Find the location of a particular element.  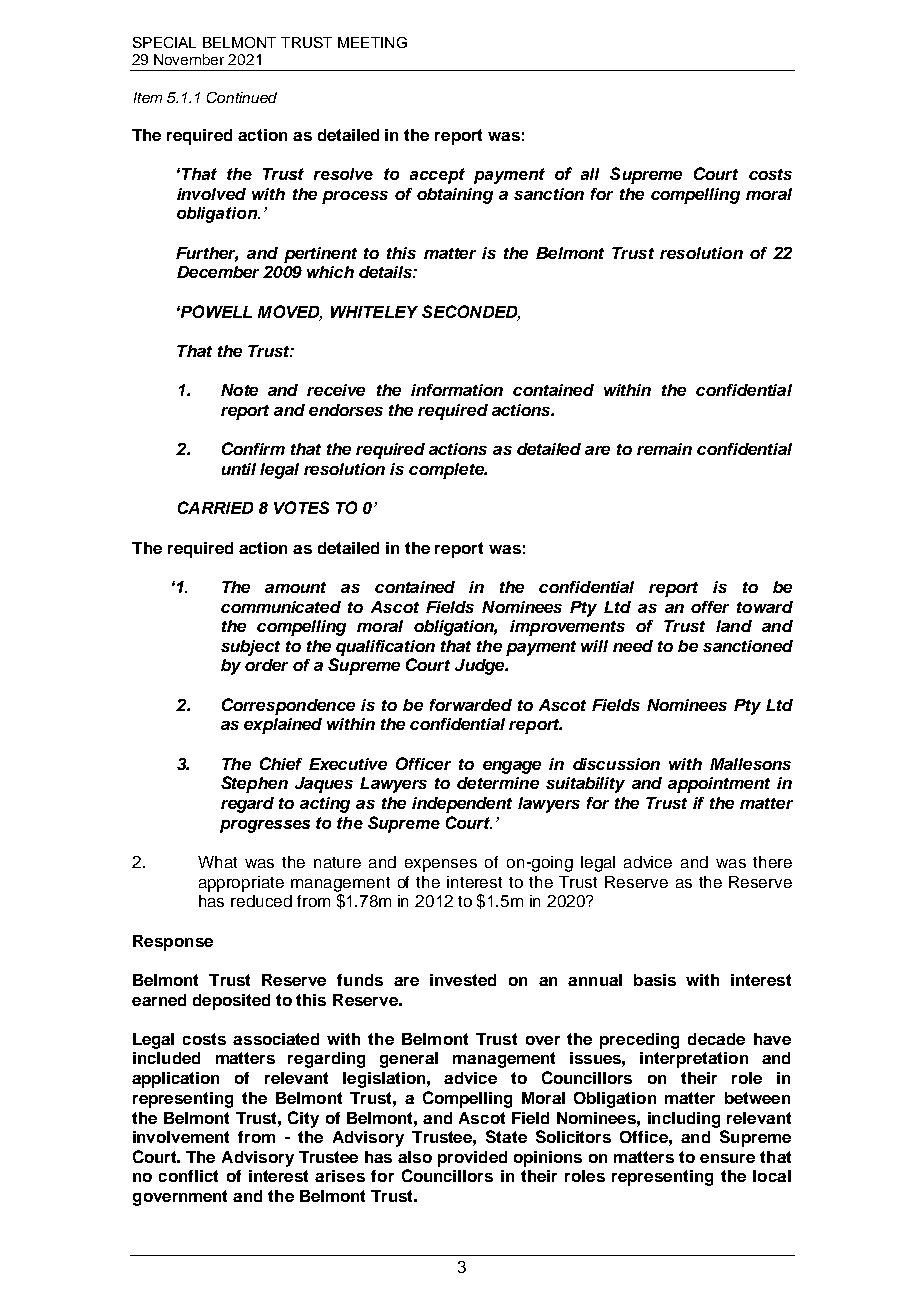

offer is located at coordinates (710, 607).
